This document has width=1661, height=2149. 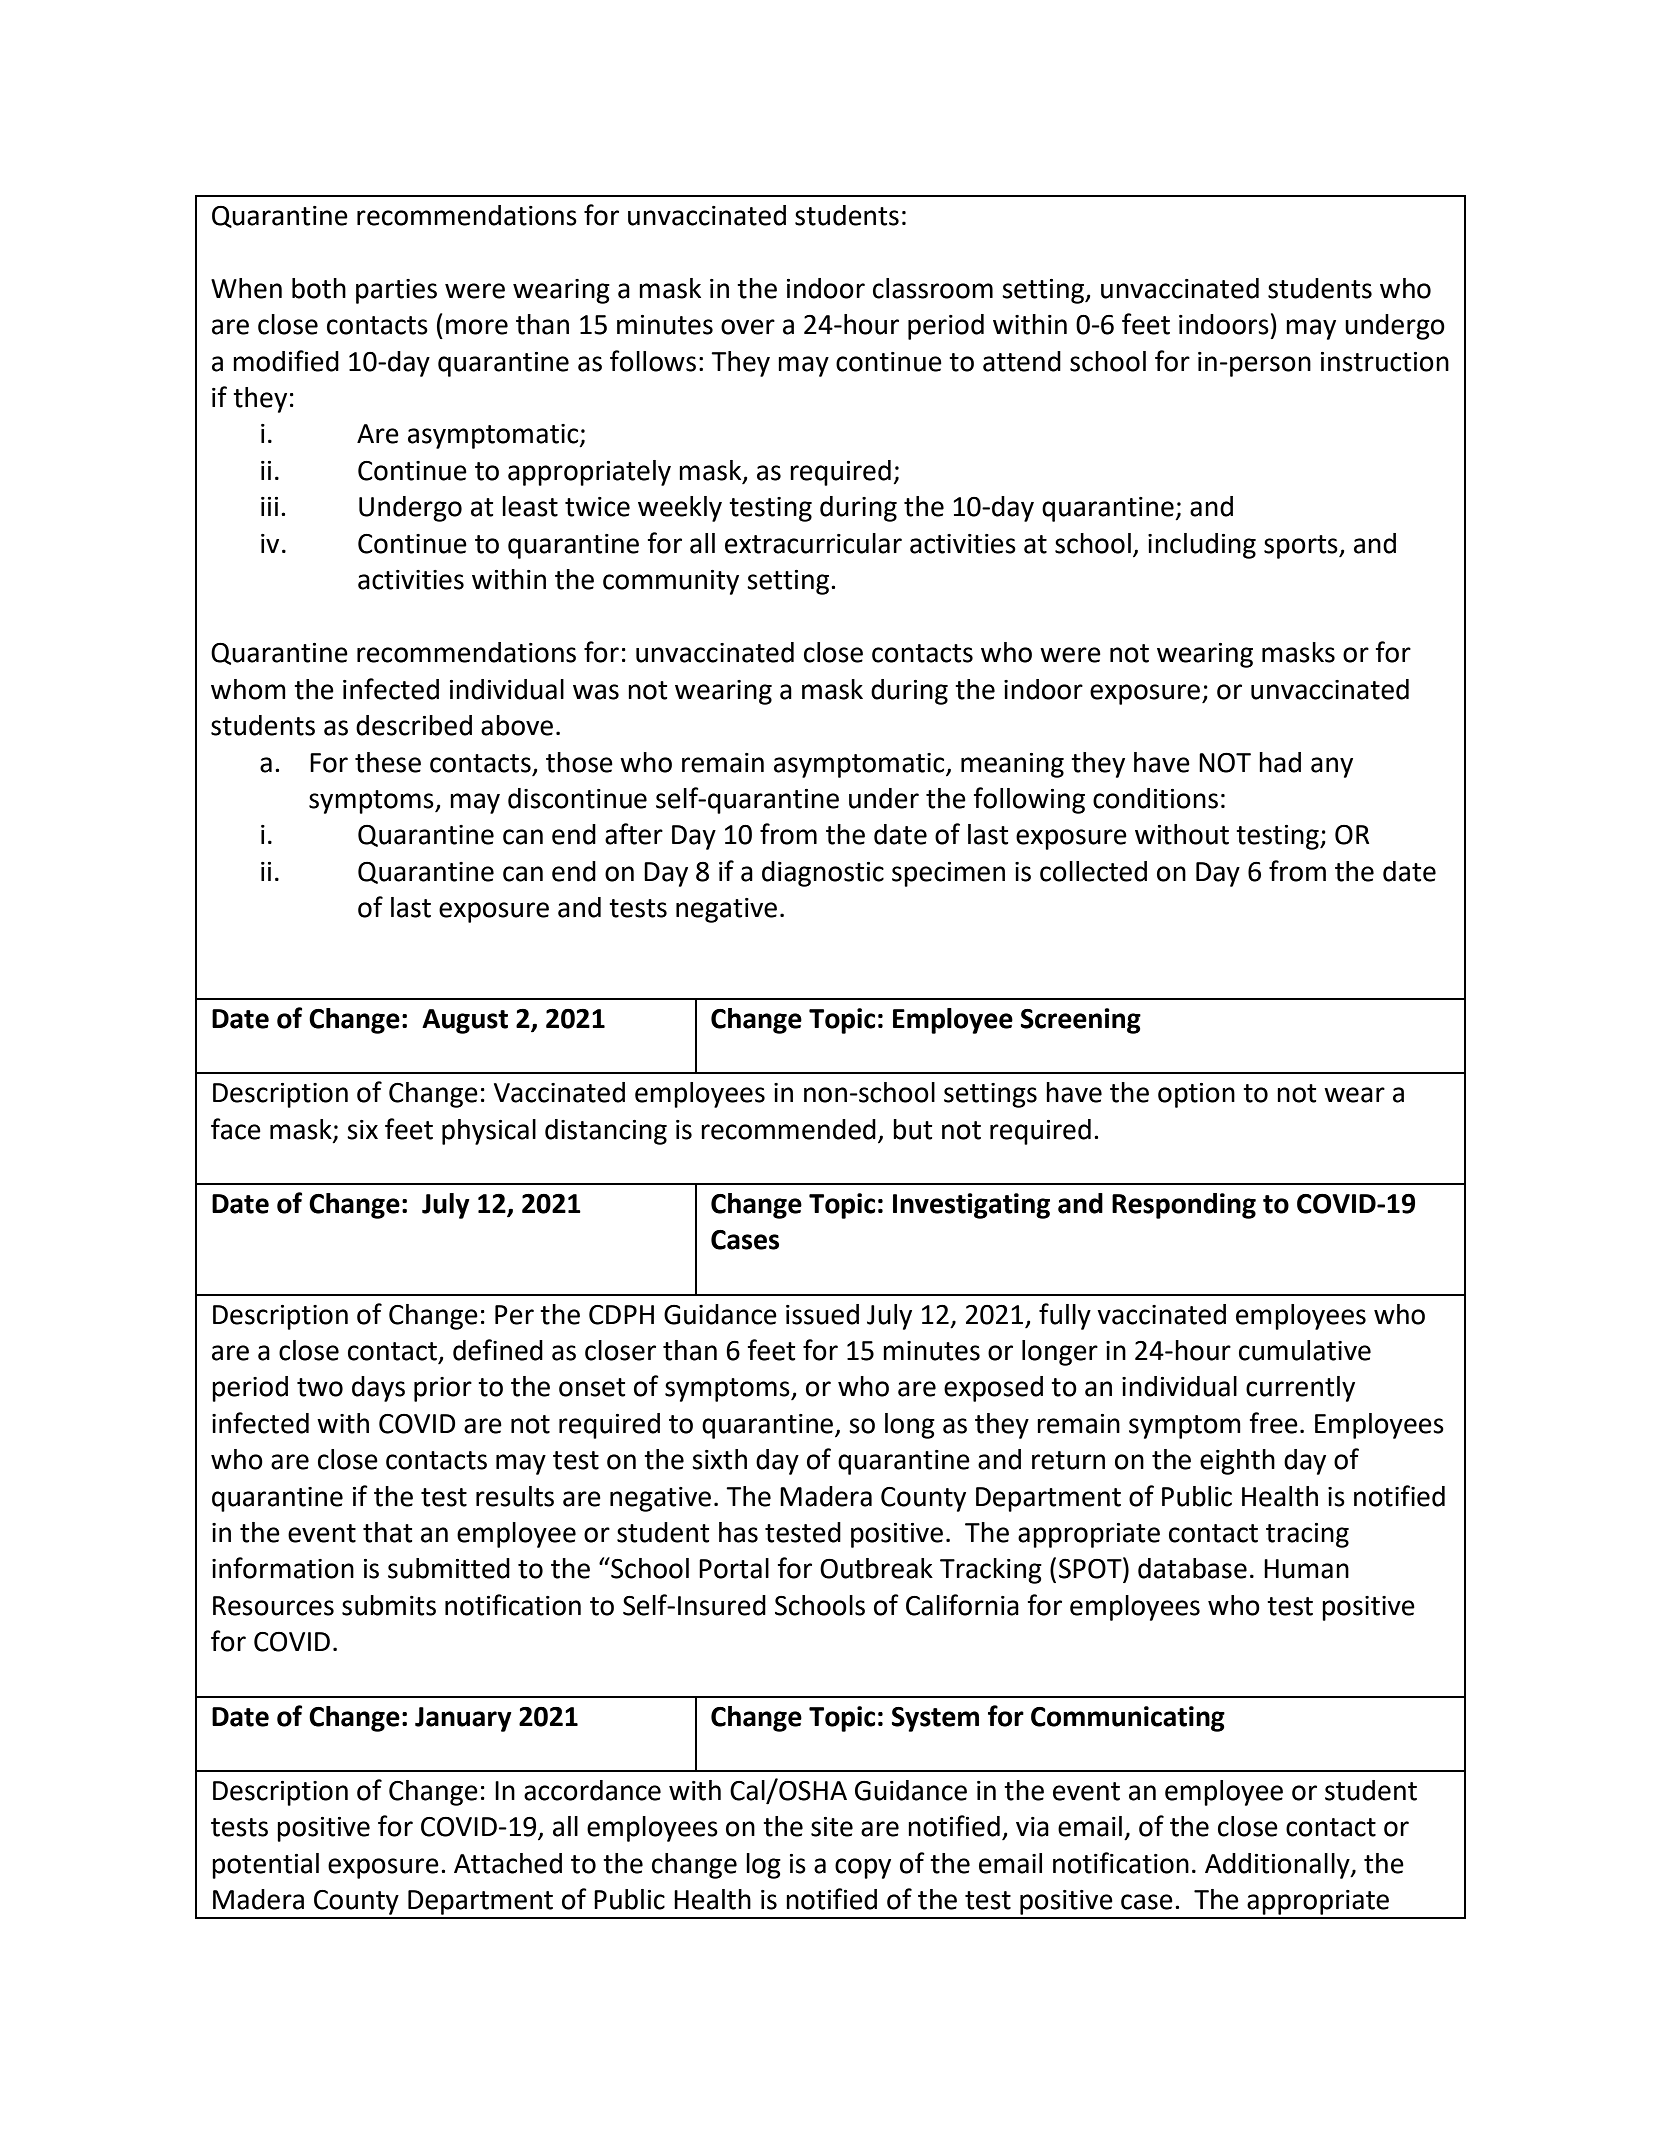 What do you see at coordinates (1307, 1535) in the document?
I see `tracing` at bounding box center [1307, 1535].
